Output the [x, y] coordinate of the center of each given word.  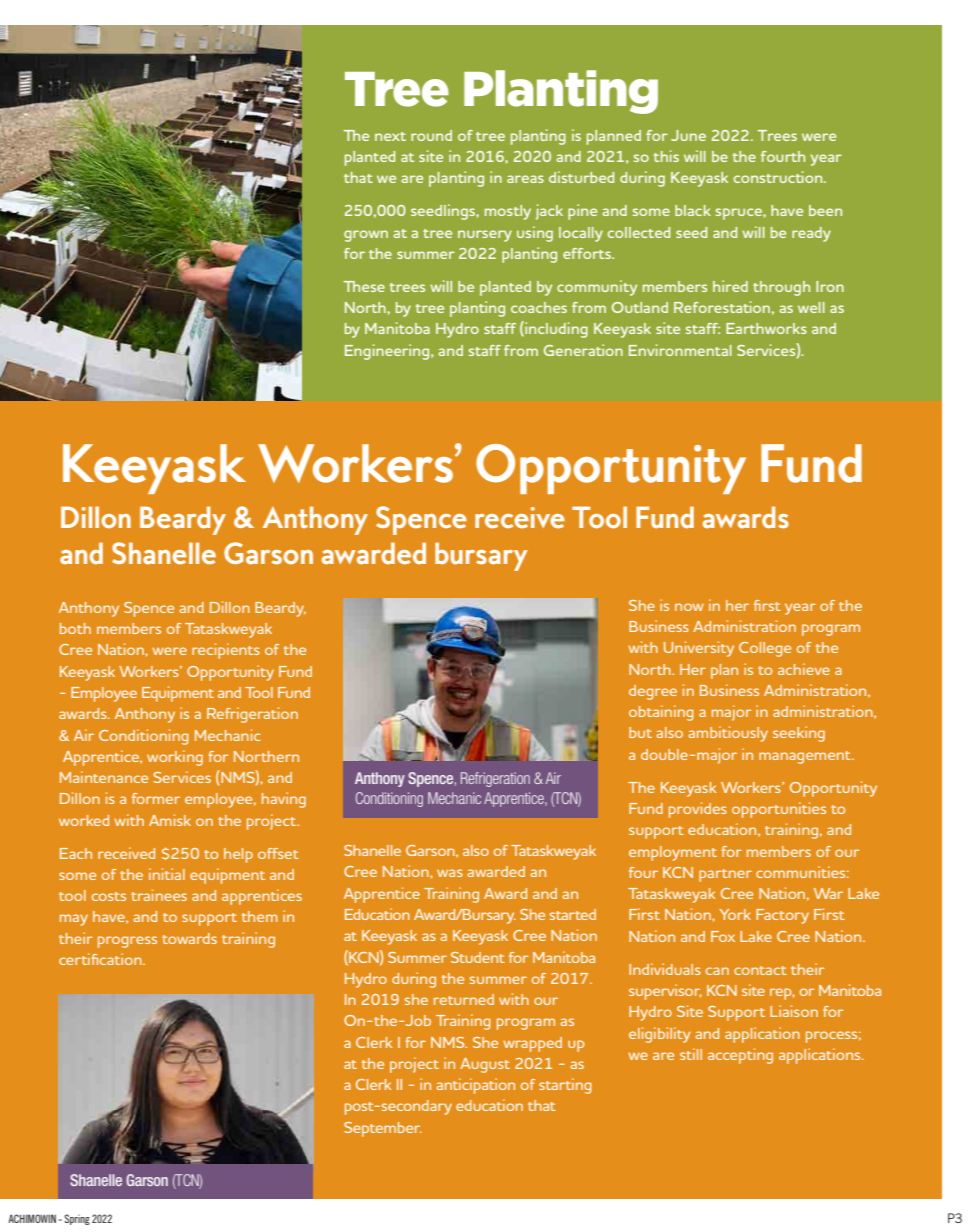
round [431, 135]
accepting [740, 1056]
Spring [77, 1219]
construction [779, 177]
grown [366, 236]
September [383, 1129]
